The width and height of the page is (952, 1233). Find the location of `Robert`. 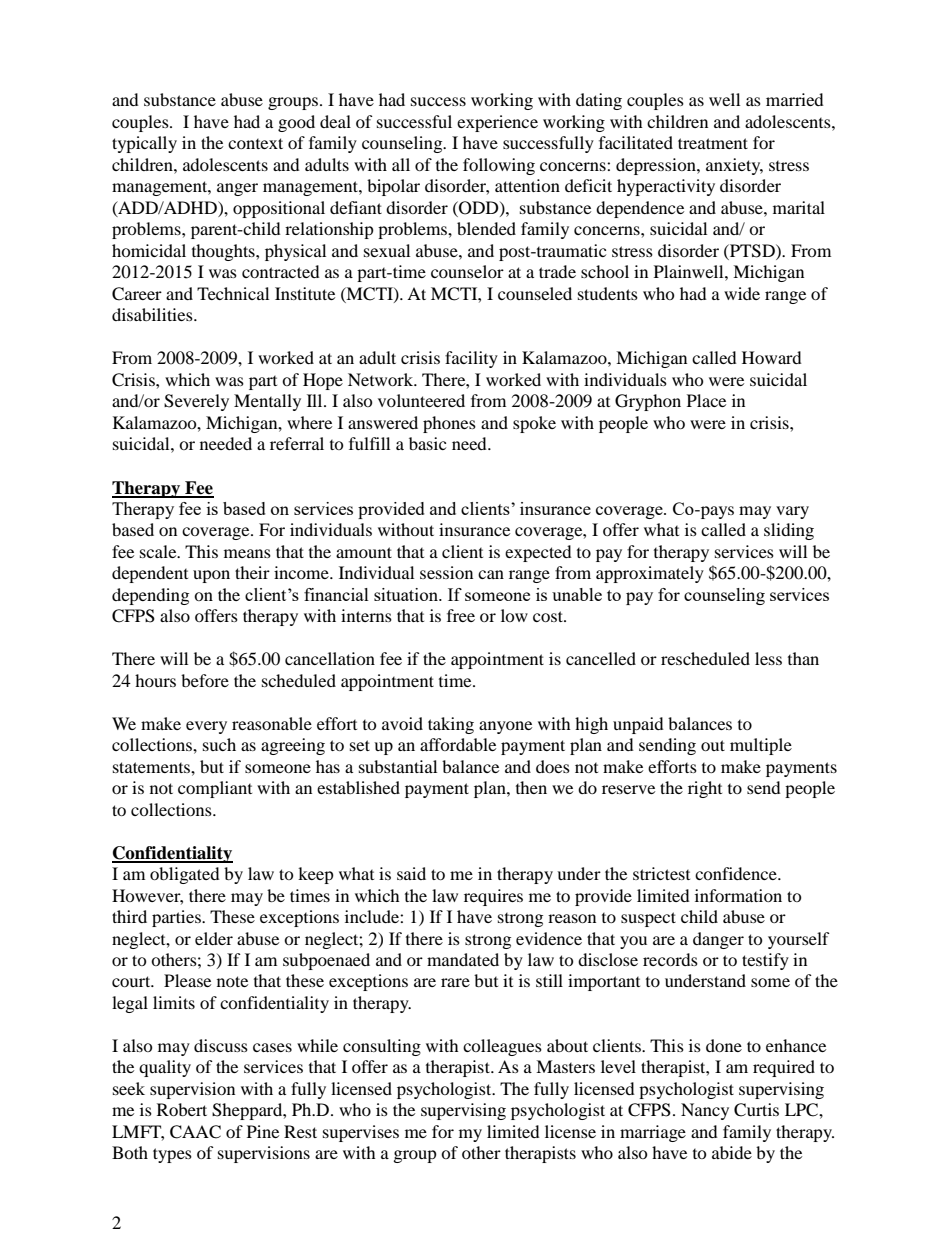

Robert is located at coordinates (182, 1109).
